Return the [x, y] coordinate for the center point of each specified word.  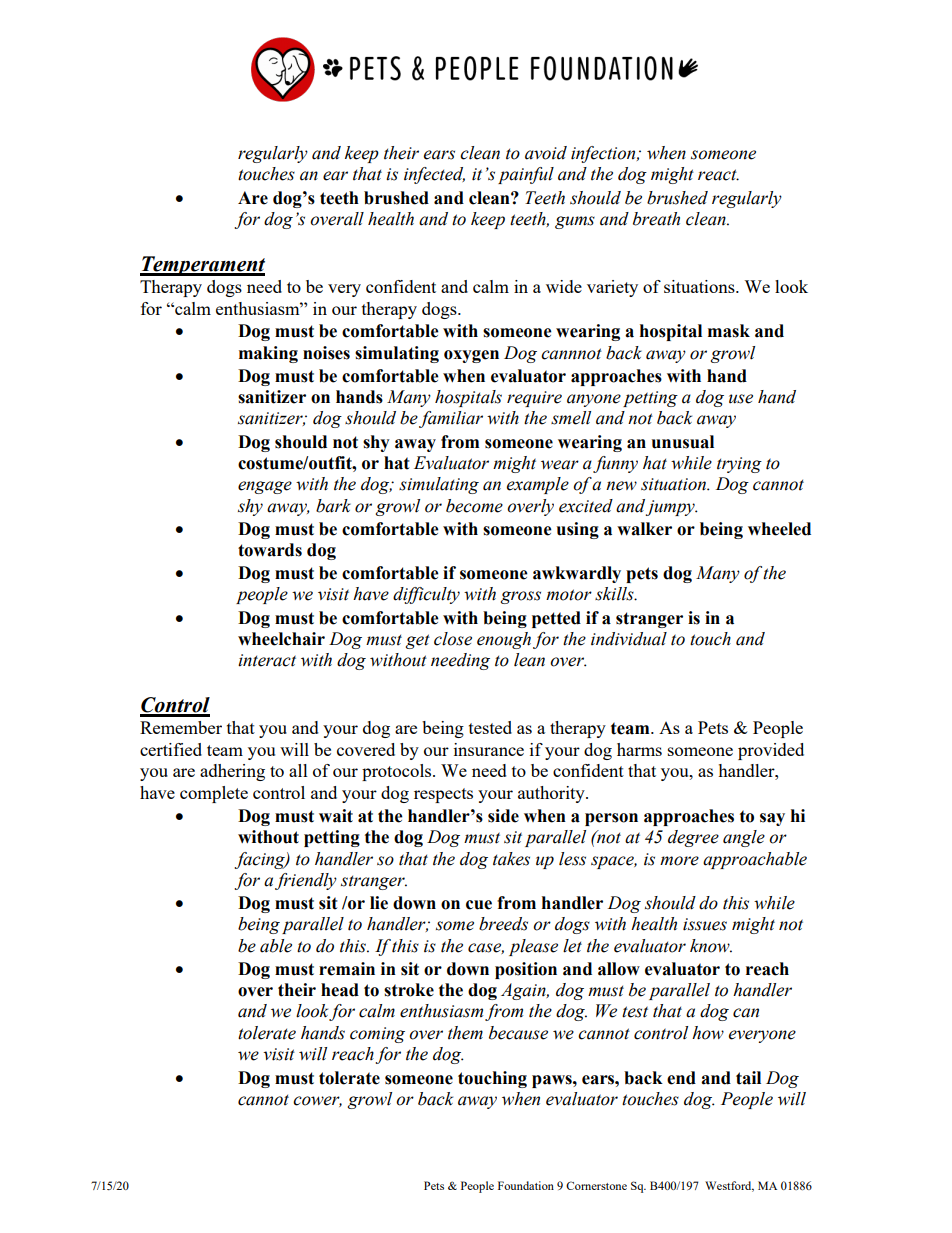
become [474, 506]
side [503, 816]
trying [739, 465]
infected [434, 175]
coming [377, 1035]
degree [693, 838]
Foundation [526, 1185]
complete [214, 794]
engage [265, 487]
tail [748, 1078]
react [718, 175]
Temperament [202, 266]
